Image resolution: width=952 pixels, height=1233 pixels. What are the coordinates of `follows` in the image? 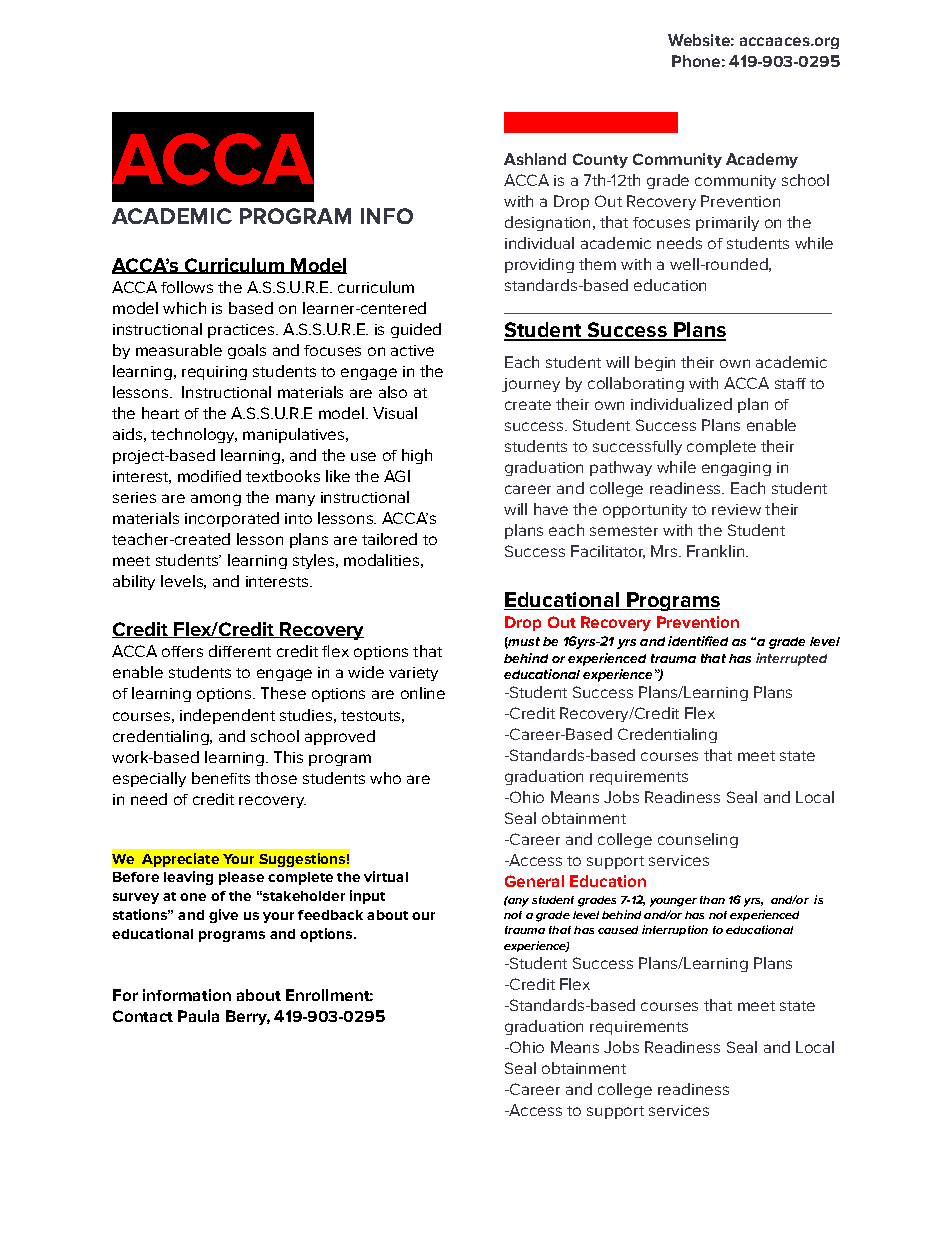 It's located at (187, 287).
